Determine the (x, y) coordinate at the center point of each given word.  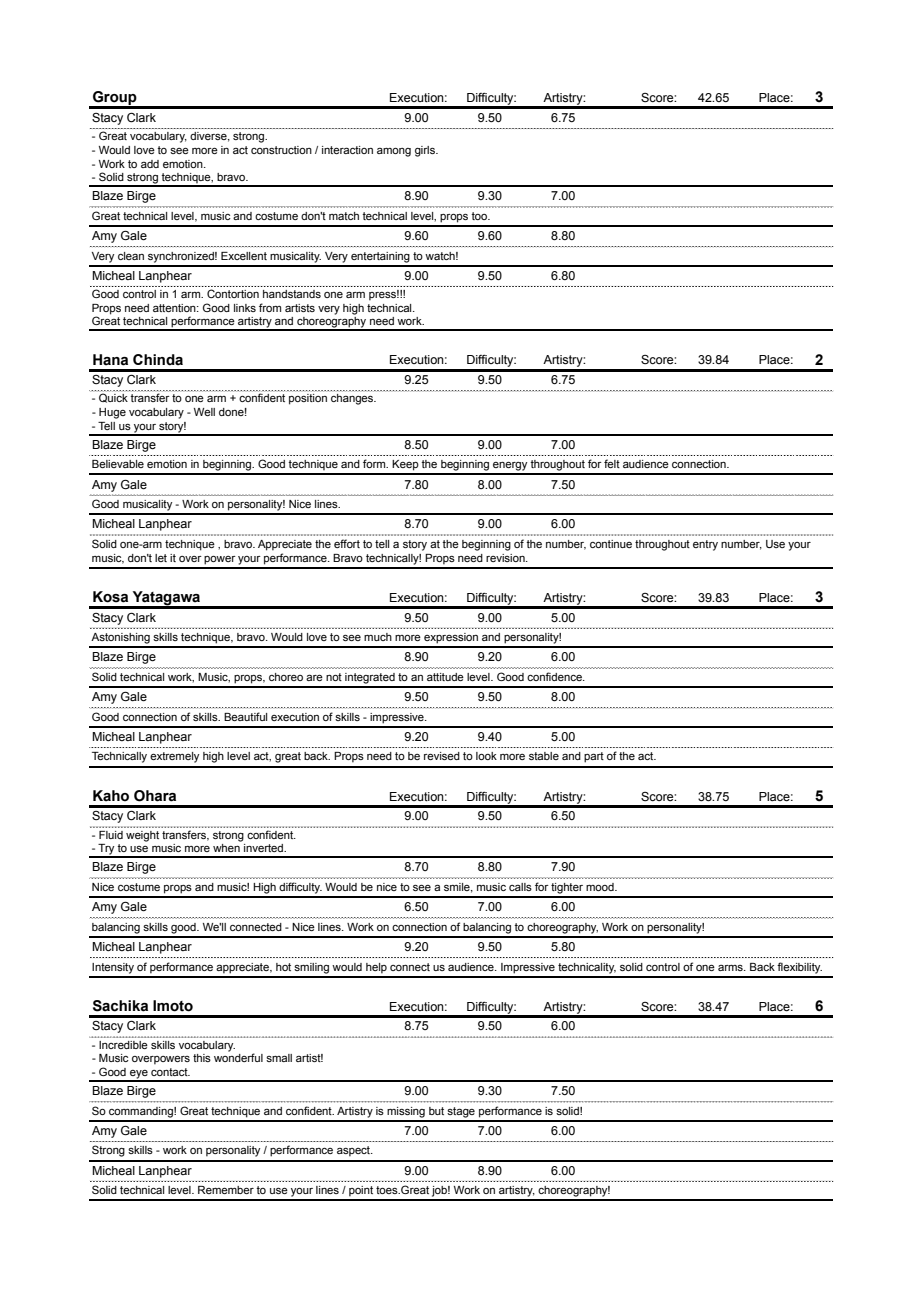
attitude (445, 677)
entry (705, 545)
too (480, 216)
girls (426, 151)
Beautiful (245, 716)
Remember (226, 1190)
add (150, 164)
